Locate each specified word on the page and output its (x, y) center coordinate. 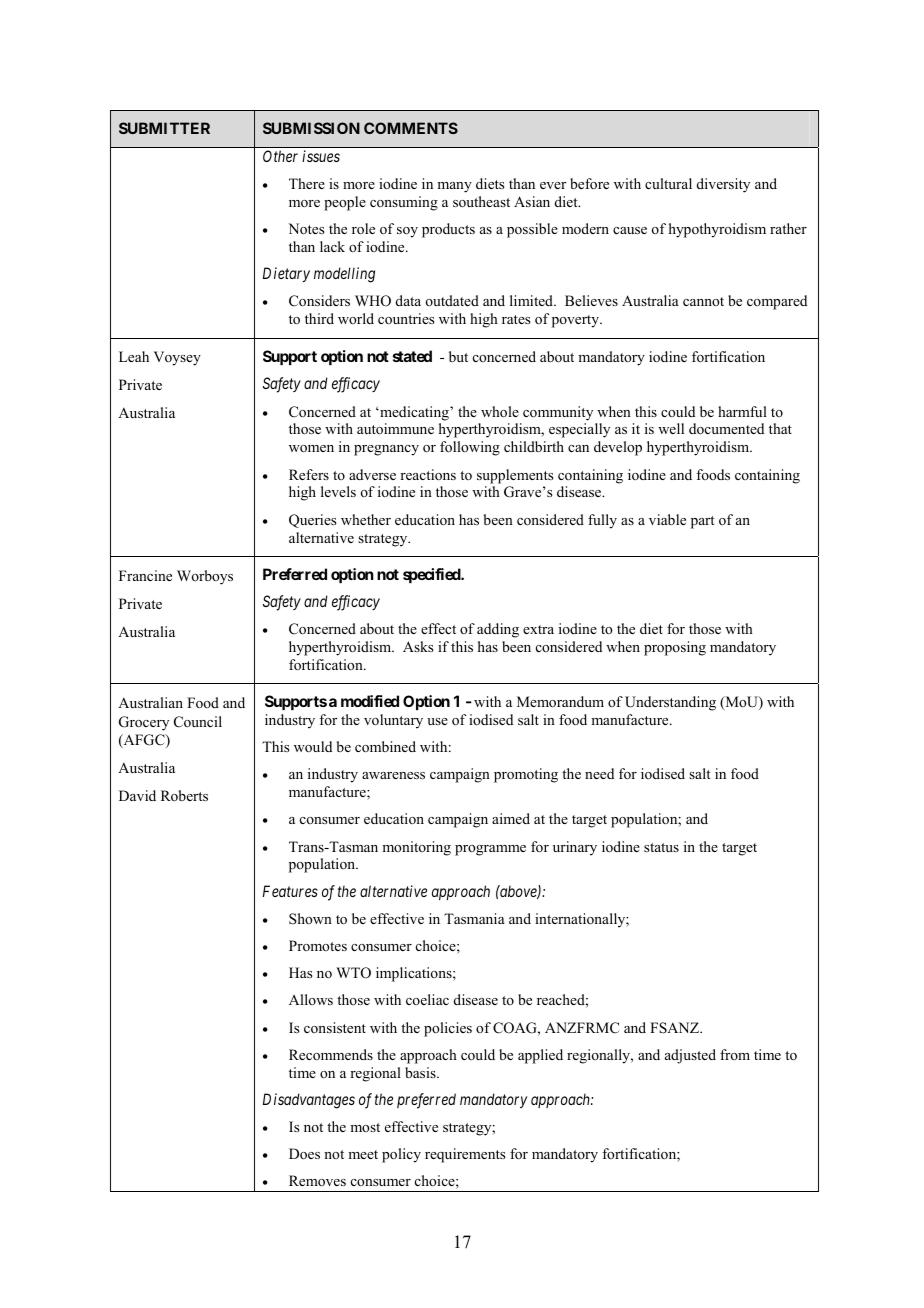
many (454, 187)
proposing (675, 648)
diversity (723, 185)
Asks (418, 646)
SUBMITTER (164, 128)
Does (304, 1154)
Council (198, 722)
